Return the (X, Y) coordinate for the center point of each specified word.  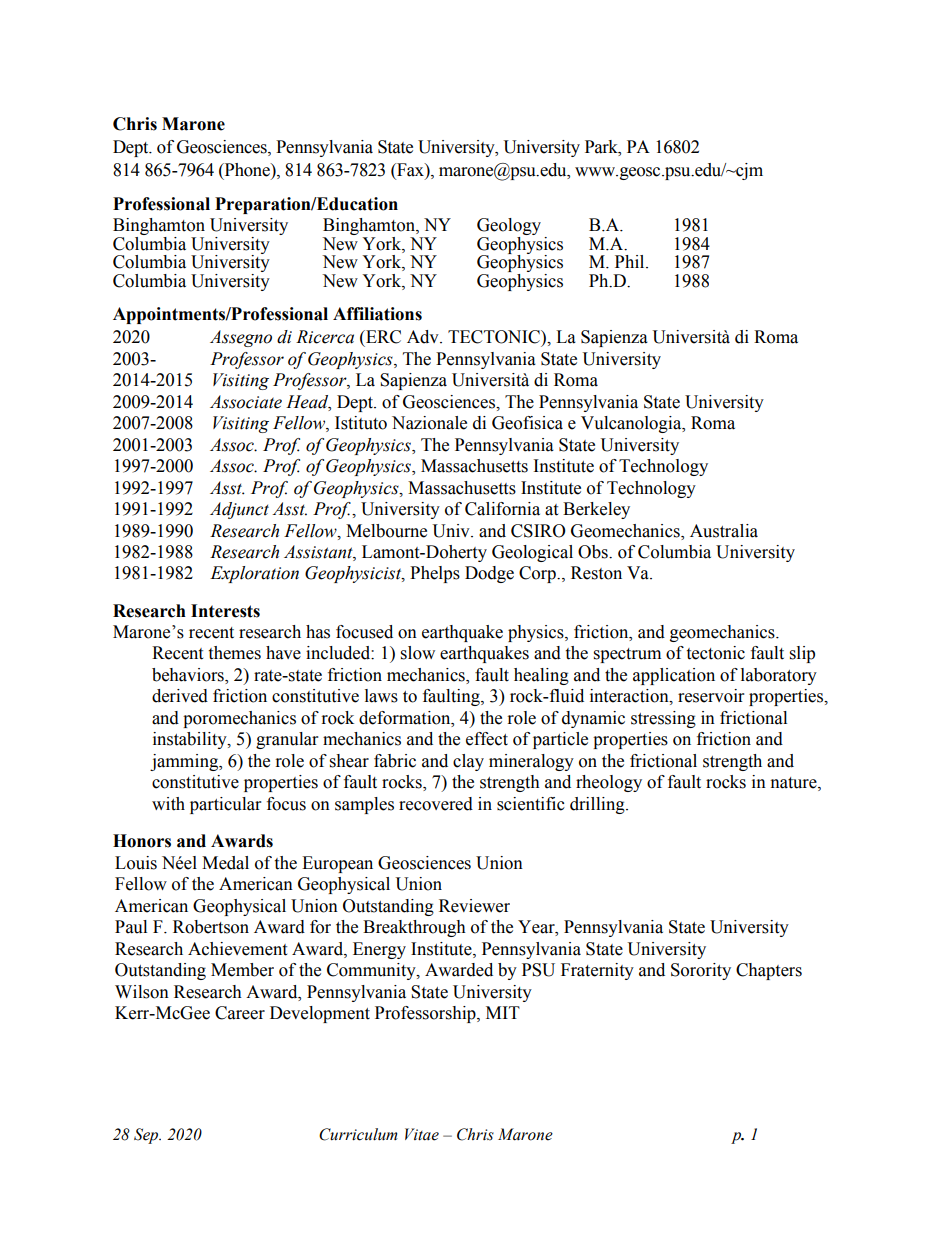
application (674, 676)
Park (602, 147)
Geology (509, 226)
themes (234, 653)
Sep (147, 1136)
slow (418, 653)
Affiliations (377, 314)
